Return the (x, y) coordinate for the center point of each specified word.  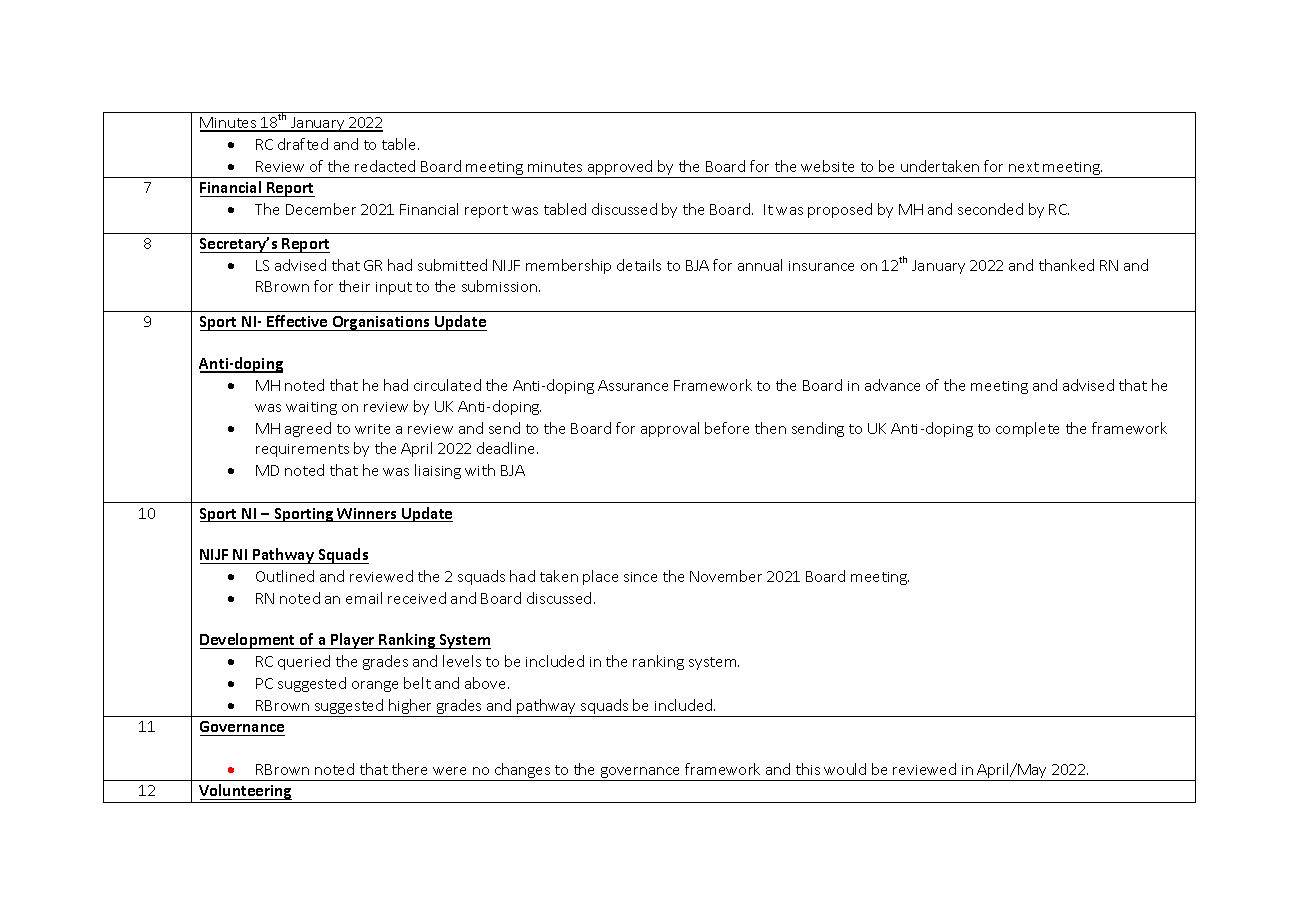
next (1024, 167)
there (409, 769)
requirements (302, 450)
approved (620, 169)
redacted (385, 166)
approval (670, 429)
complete (1027, 429)
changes (522, 772)
